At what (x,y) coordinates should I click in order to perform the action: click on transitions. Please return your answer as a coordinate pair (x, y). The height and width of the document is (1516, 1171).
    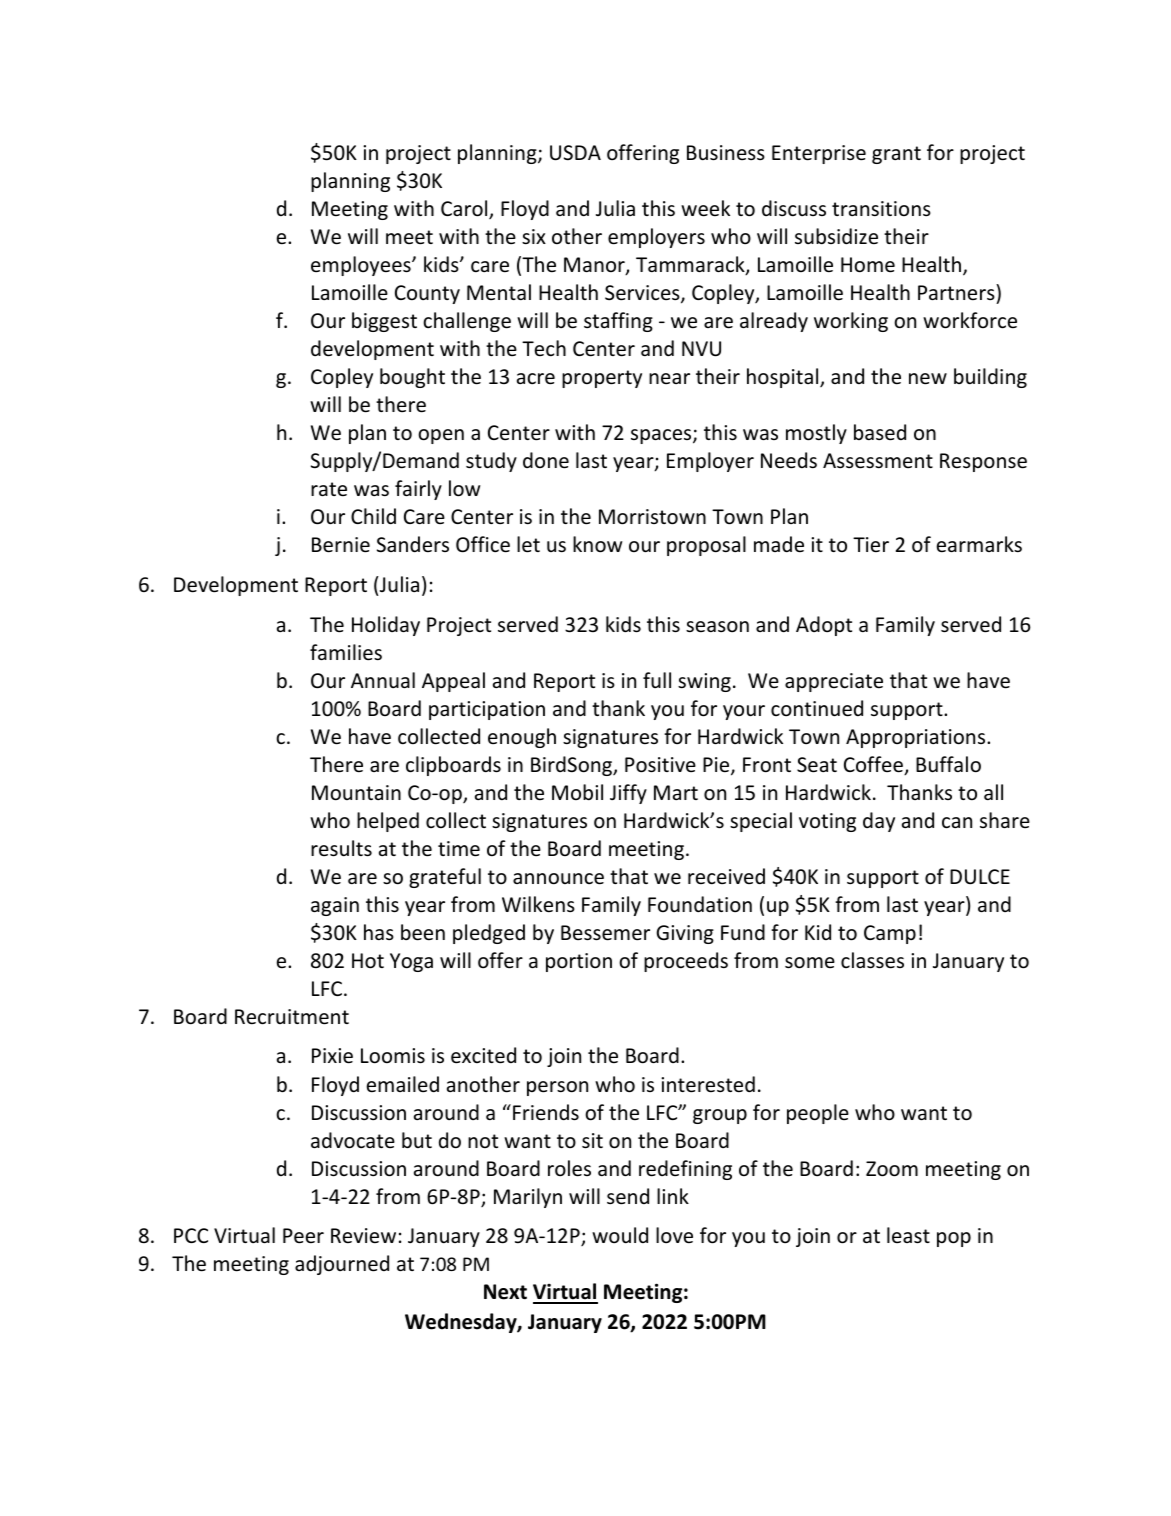
    Looking at the image, I should click on (881, 208).
